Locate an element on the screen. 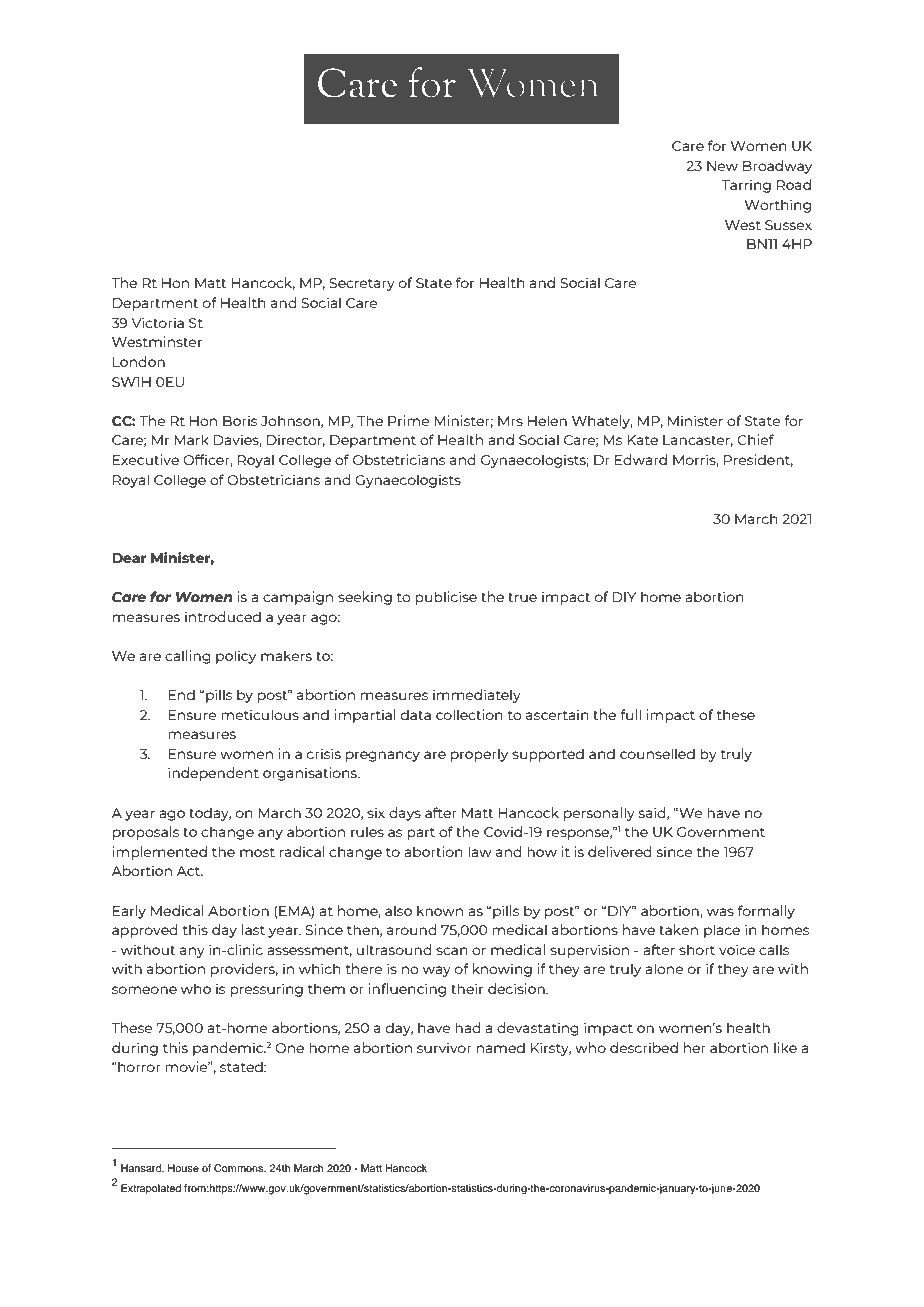  Mark is located at coordinates (191, 439).
